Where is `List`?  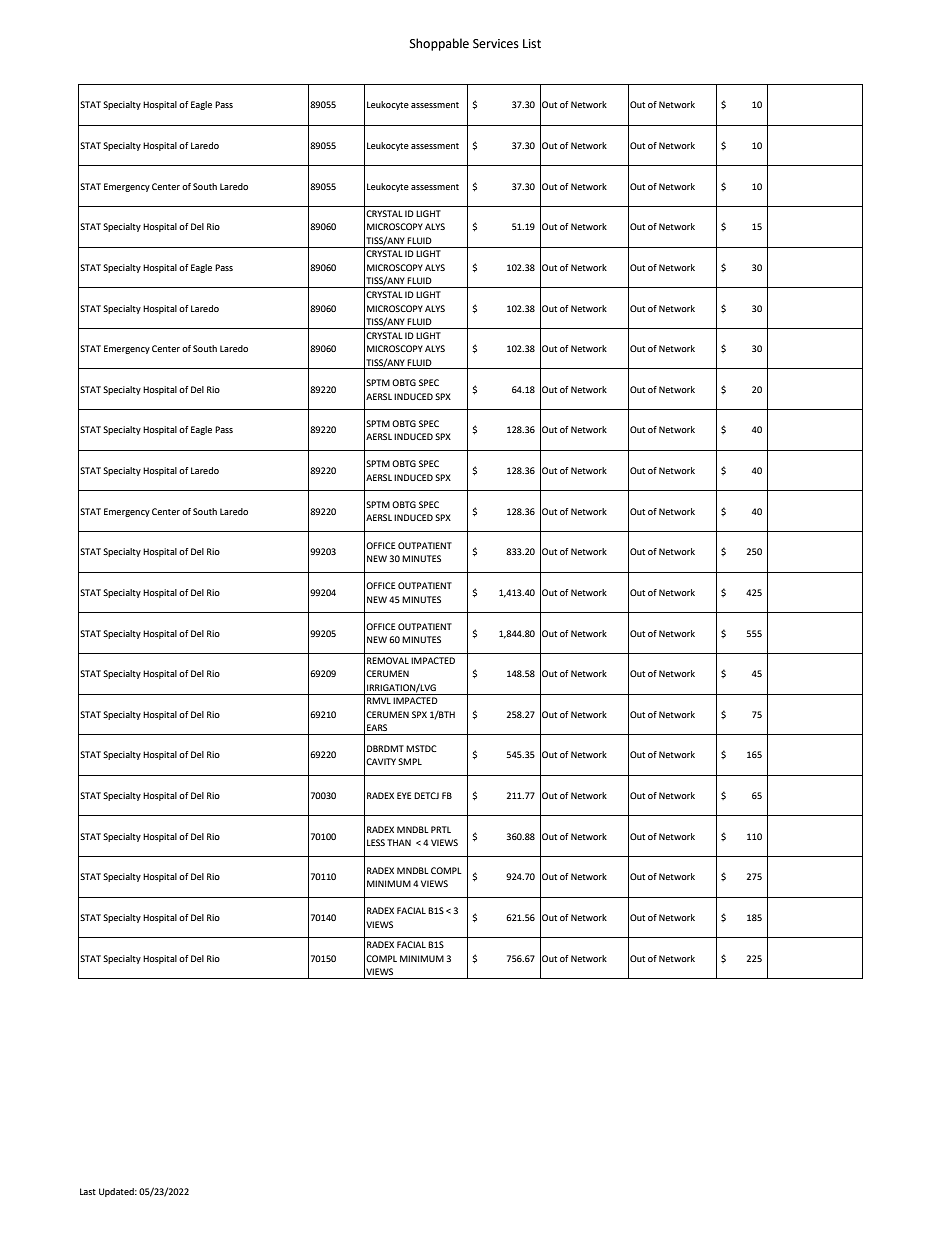 List is located at coordinates (532, 44).
